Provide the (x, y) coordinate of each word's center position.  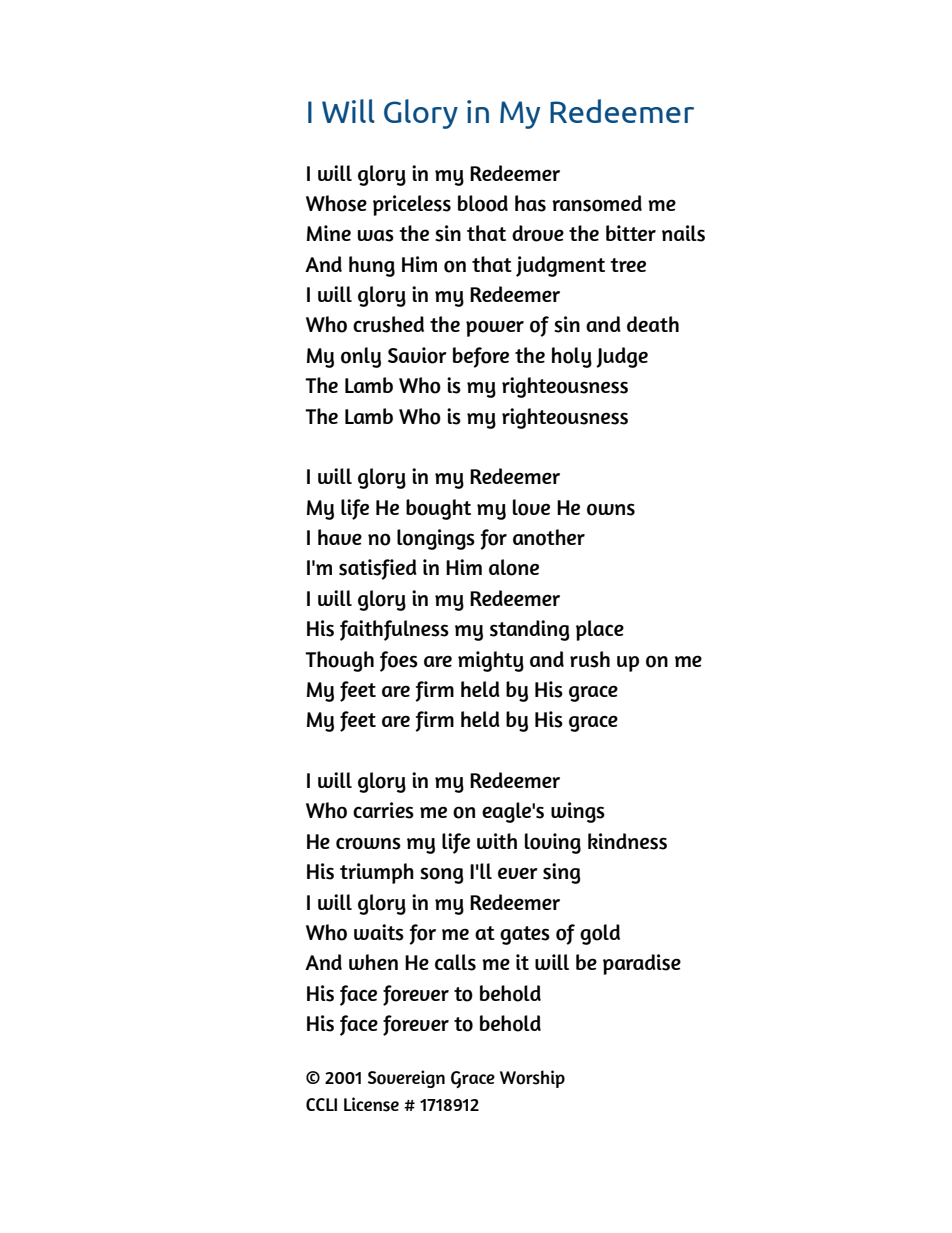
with (497, 841)
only (361, 357)
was (376, 235)
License (371, 1104)
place (600, 630)
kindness (627, 841)
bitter (631, 233)
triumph (377, 873)
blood (483, 203)
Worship (532, 1079)
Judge (622, 357)
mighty (491, 661)
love (531, 507)
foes (399, 661)
